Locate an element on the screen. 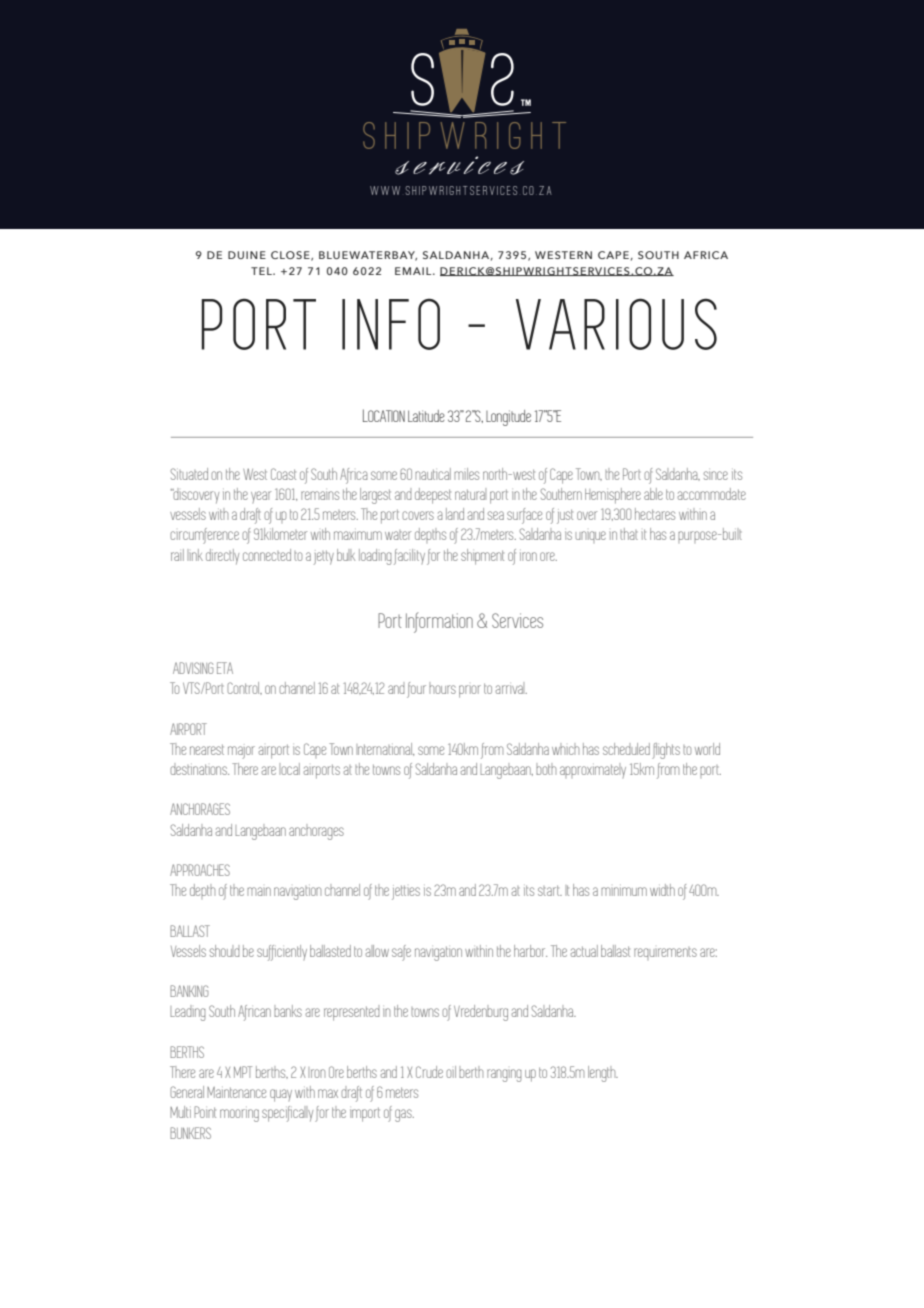 The height and width of the screenshot is (1308, 924). jetties is located at coordinates (406, 892).
